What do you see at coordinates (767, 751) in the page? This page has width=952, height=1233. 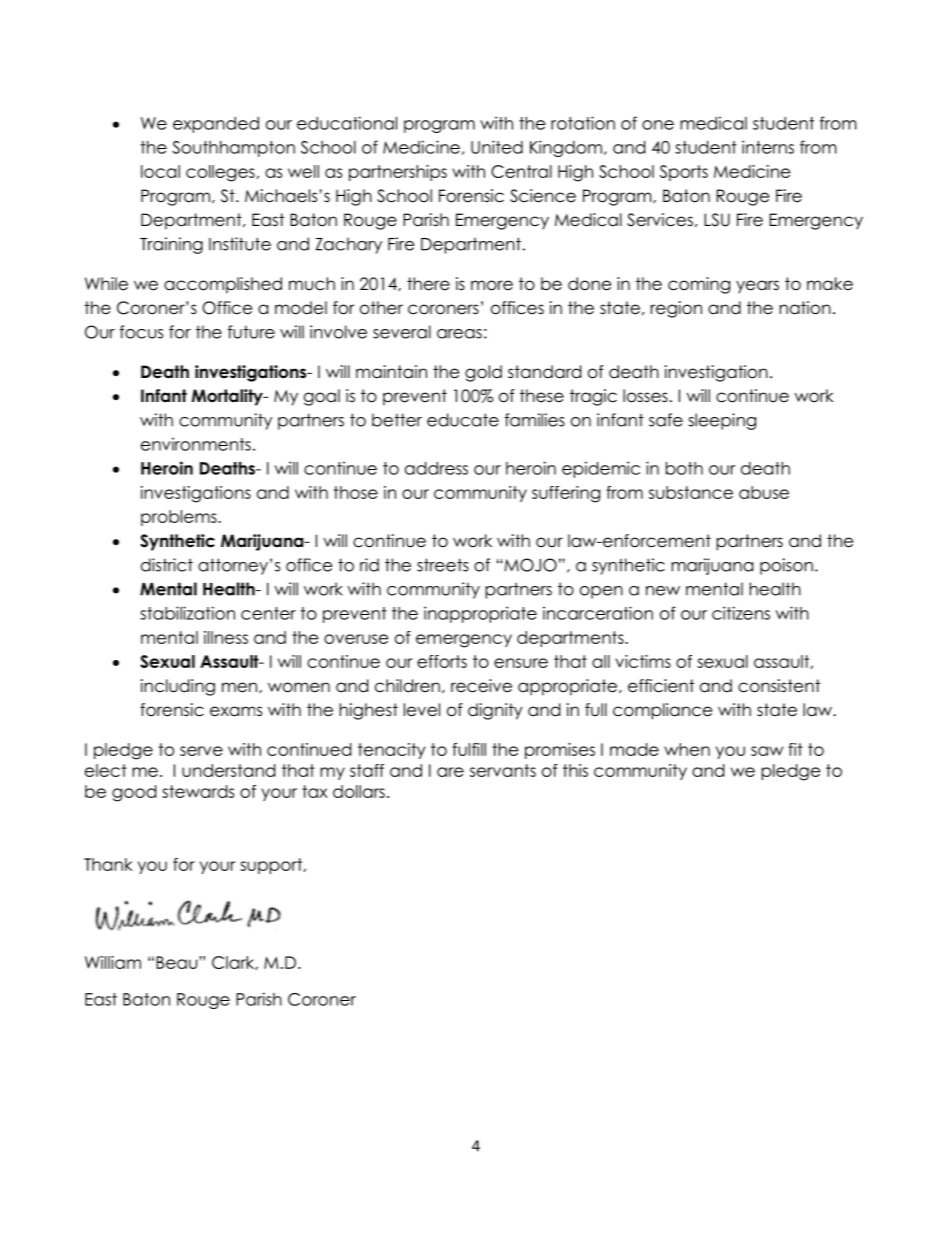 I see `saw` at bounding box center [767, 751].
